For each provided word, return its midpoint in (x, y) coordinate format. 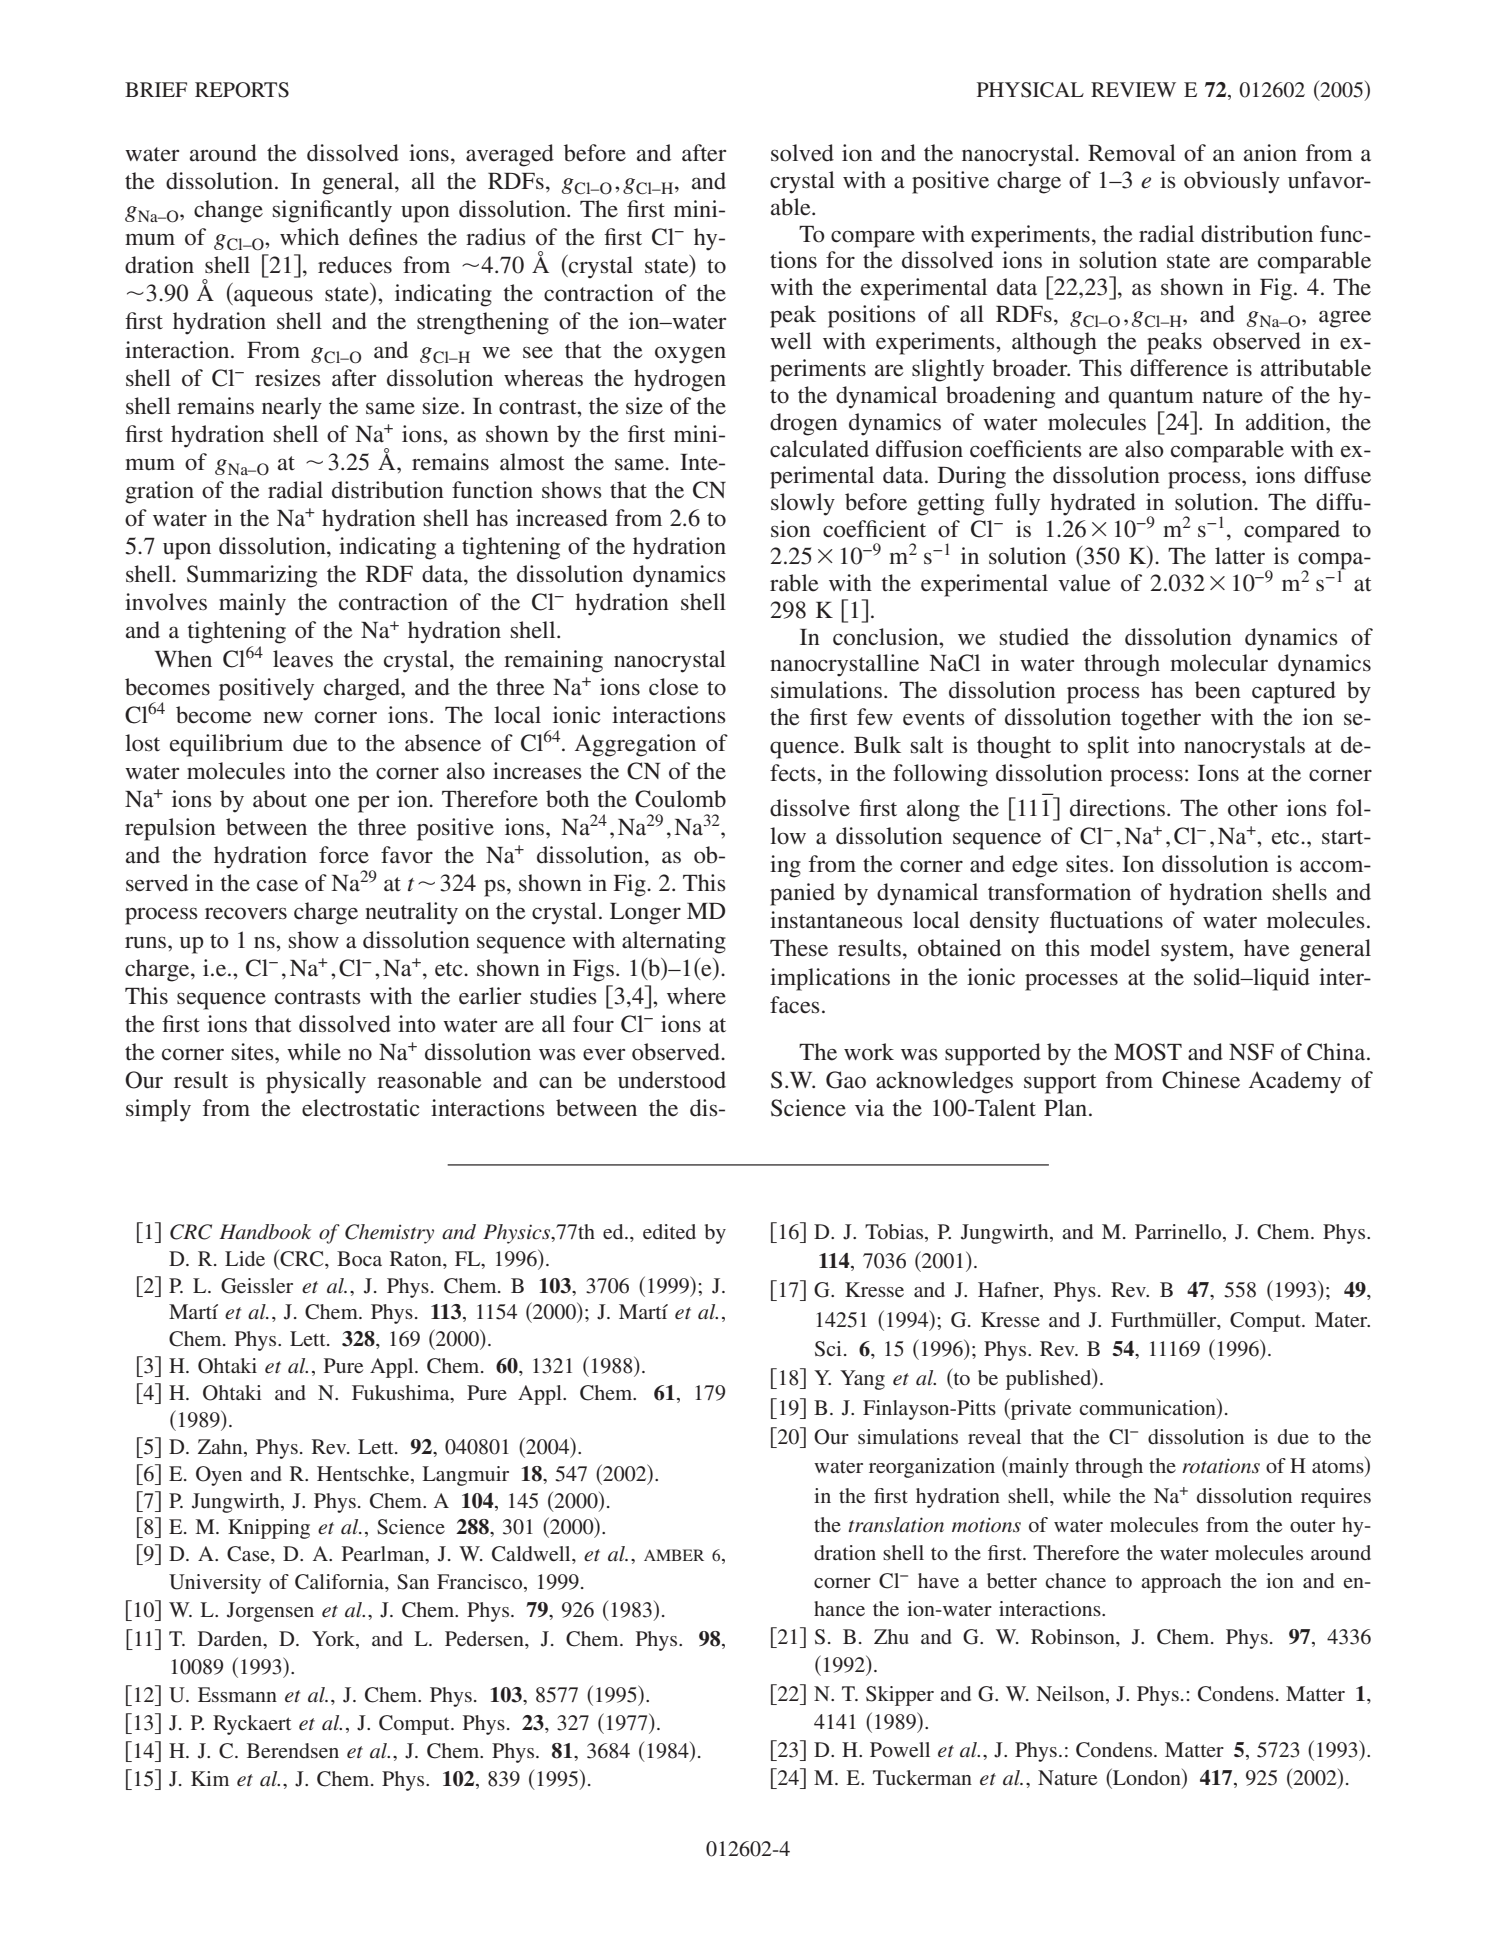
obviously (1232, 182)
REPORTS (242, 90)
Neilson (1072, 1693)
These (799, 948)
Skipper (900, 1696)
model (1120, 948)
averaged (510, 155)
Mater (1342, 1319)
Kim (210, 1778)
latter (1240, 556)
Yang (862, 1380)
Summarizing (252, 576)
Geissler (257, 1286)
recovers (246, 913)
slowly (803, 504)
